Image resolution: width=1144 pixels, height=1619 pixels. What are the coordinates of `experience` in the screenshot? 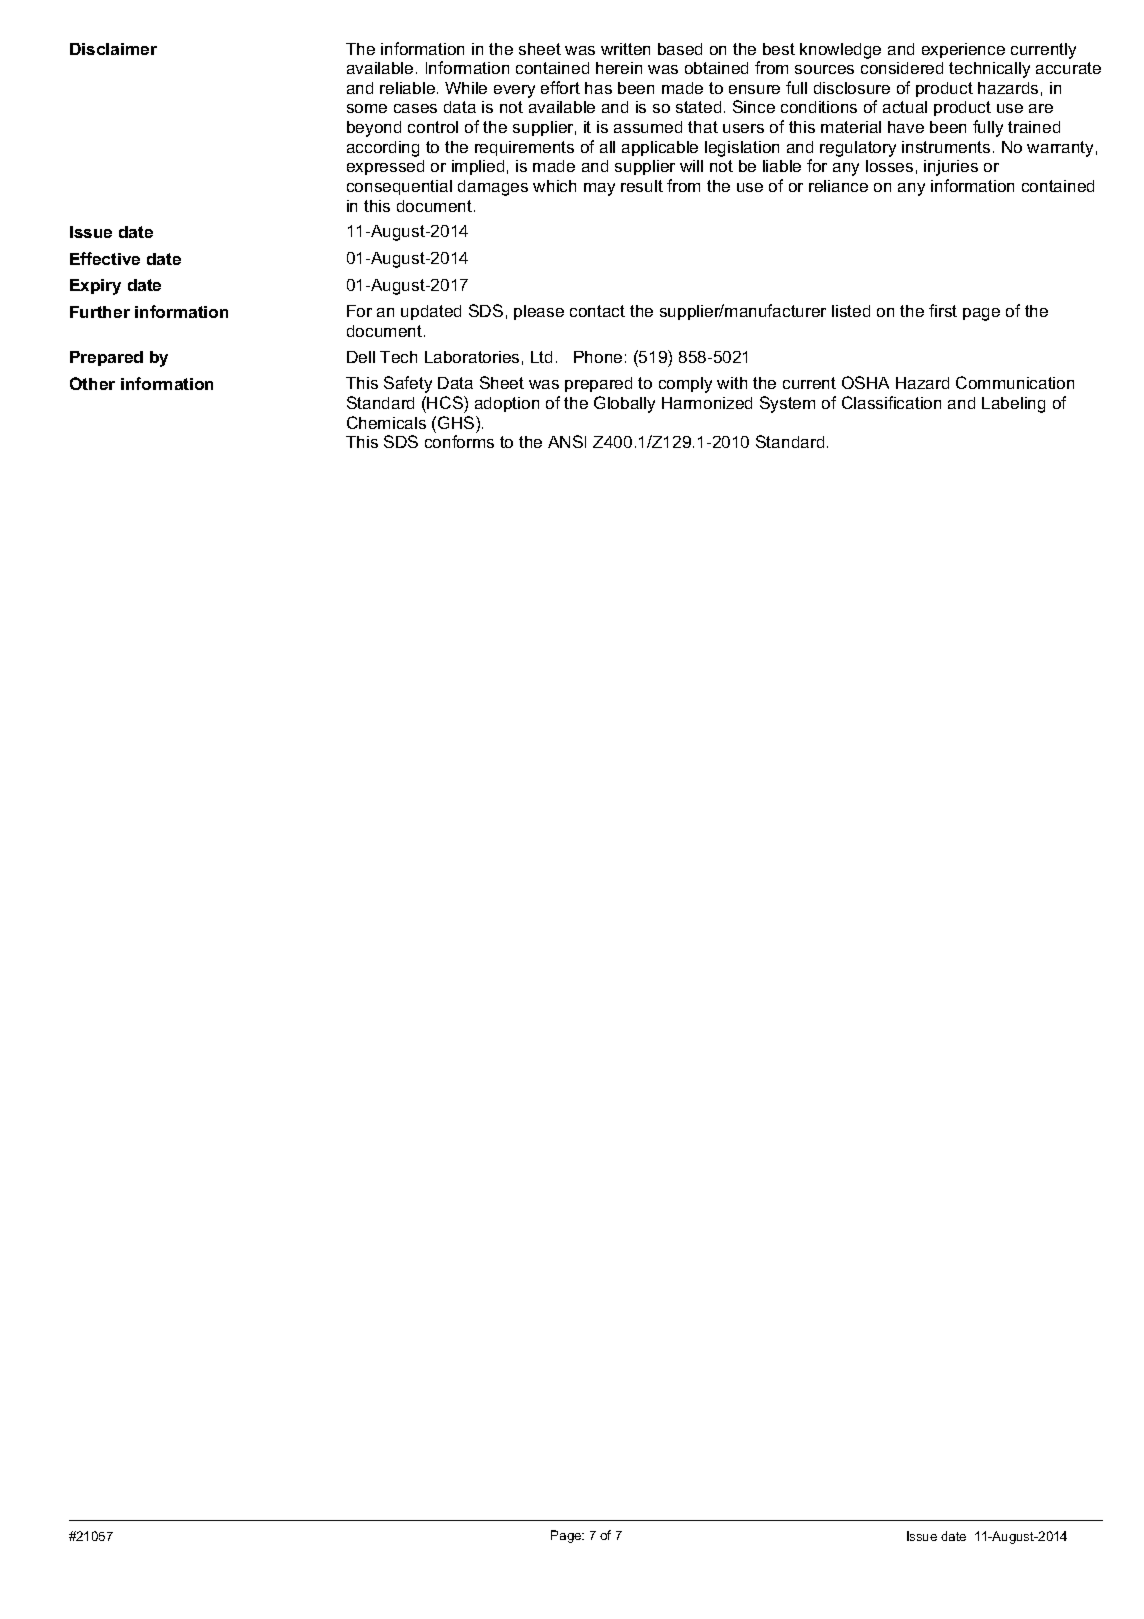 It's located at (963, 50).
